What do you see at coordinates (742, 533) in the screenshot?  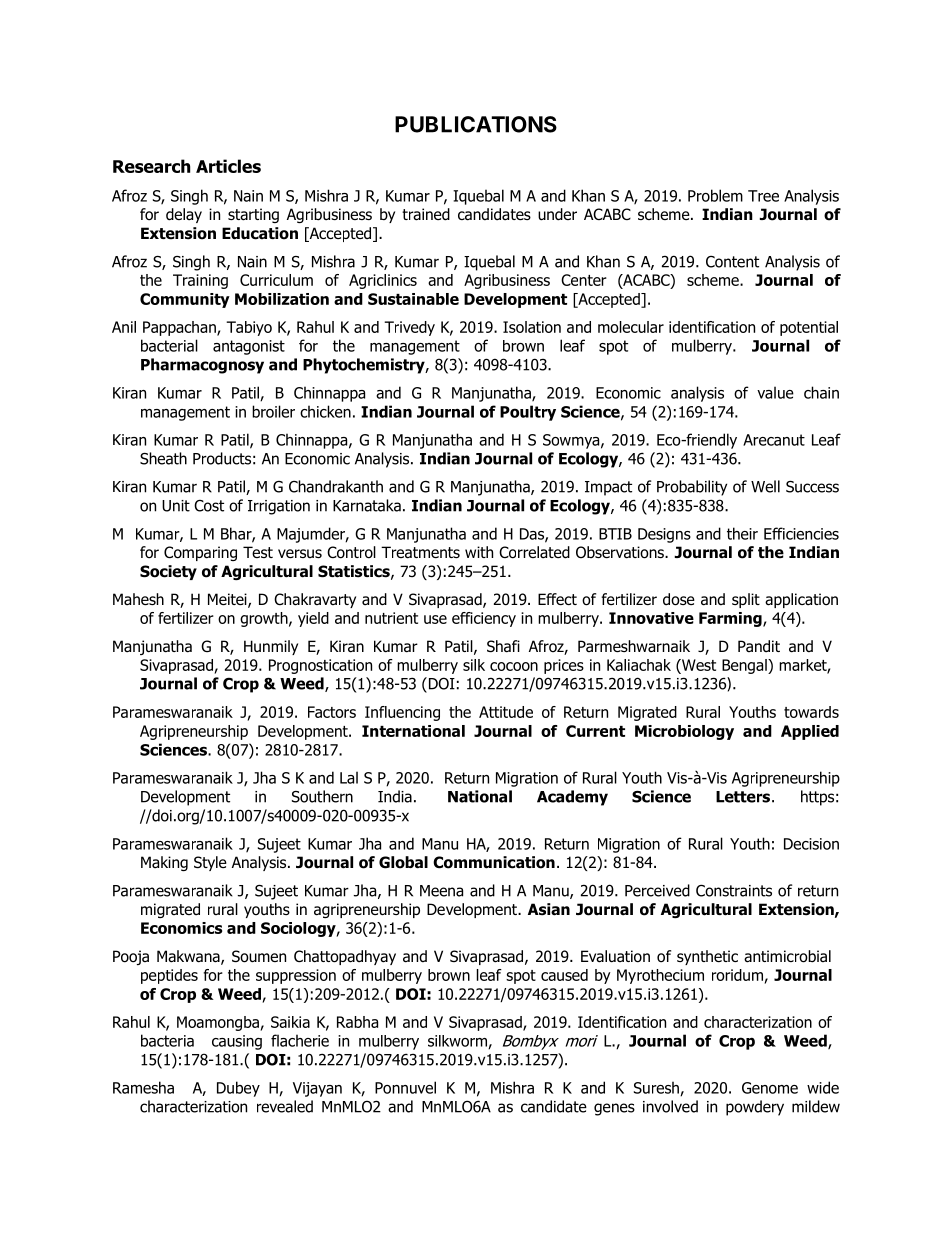 I see `their` at bounding box center [742, 533].
